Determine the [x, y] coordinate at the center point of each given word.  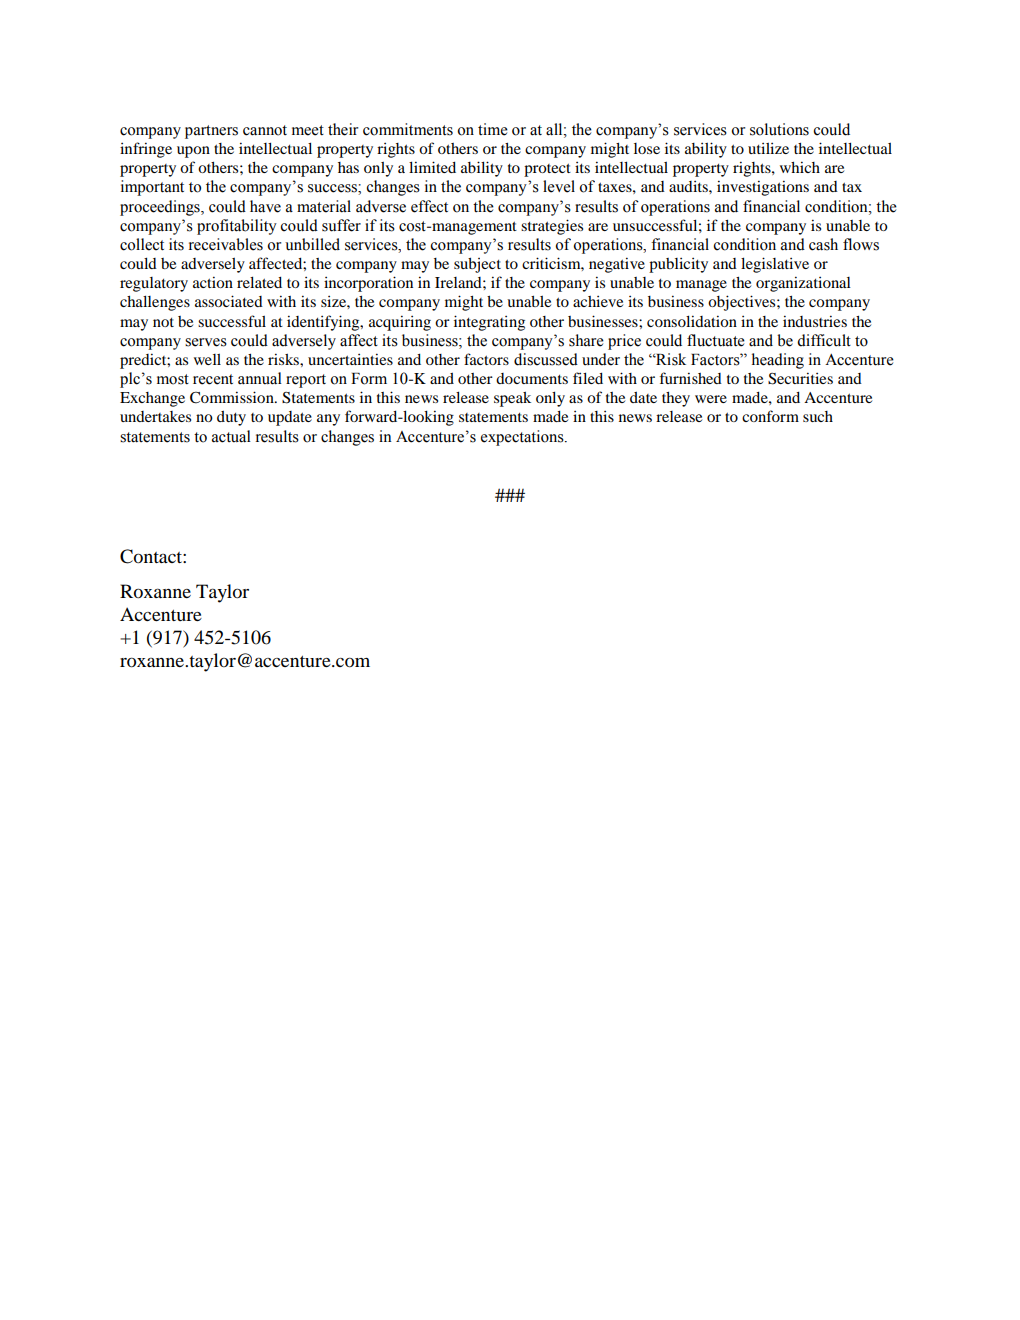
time [493, 129]
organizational [803, 284]
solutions [779, 129]
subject [477, 265]
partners [211, 132]
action [213, 282]
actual [231, 436]
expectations [523, 438]
